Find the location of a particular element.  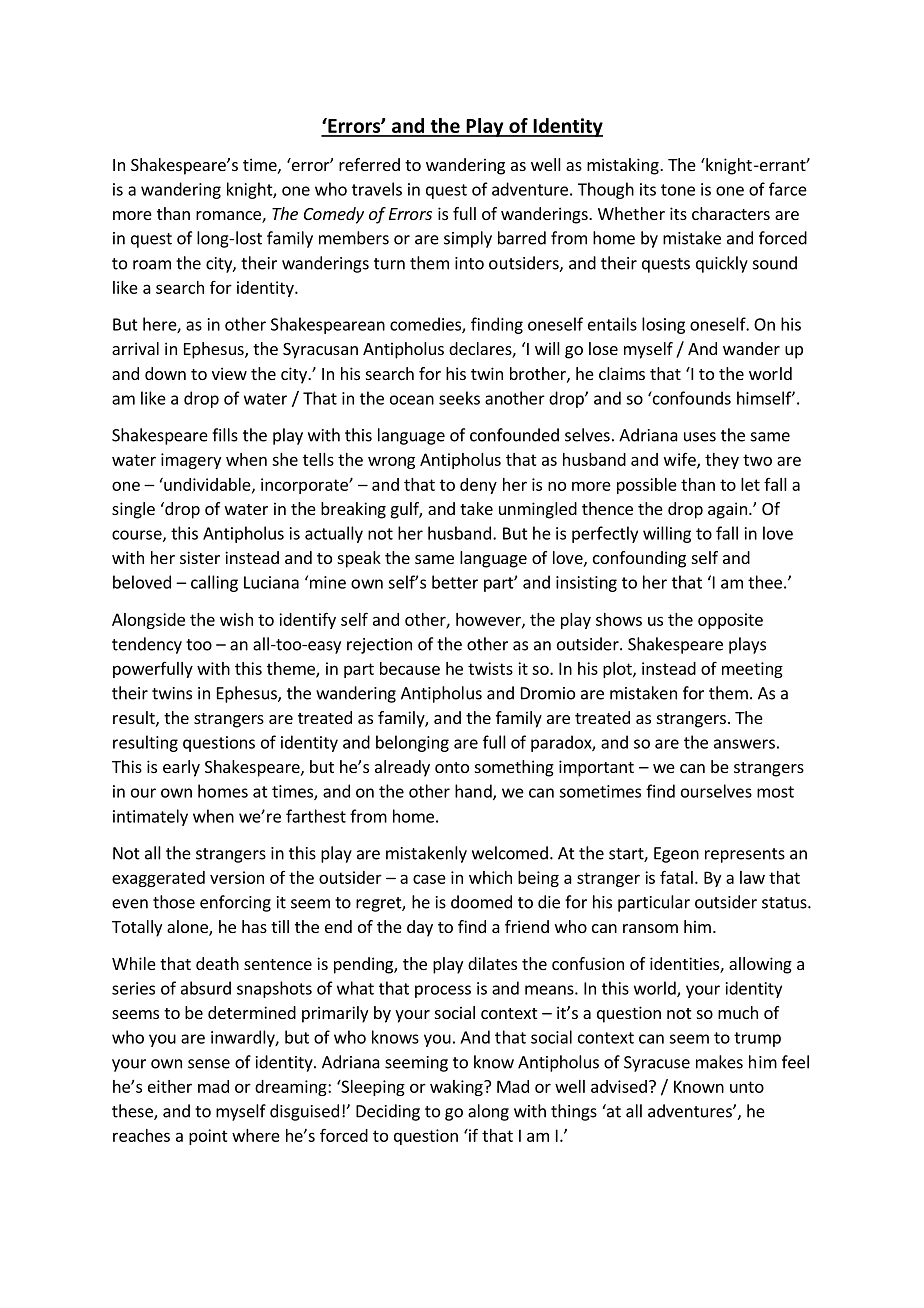

hand is located at coordinates (474, 792).
